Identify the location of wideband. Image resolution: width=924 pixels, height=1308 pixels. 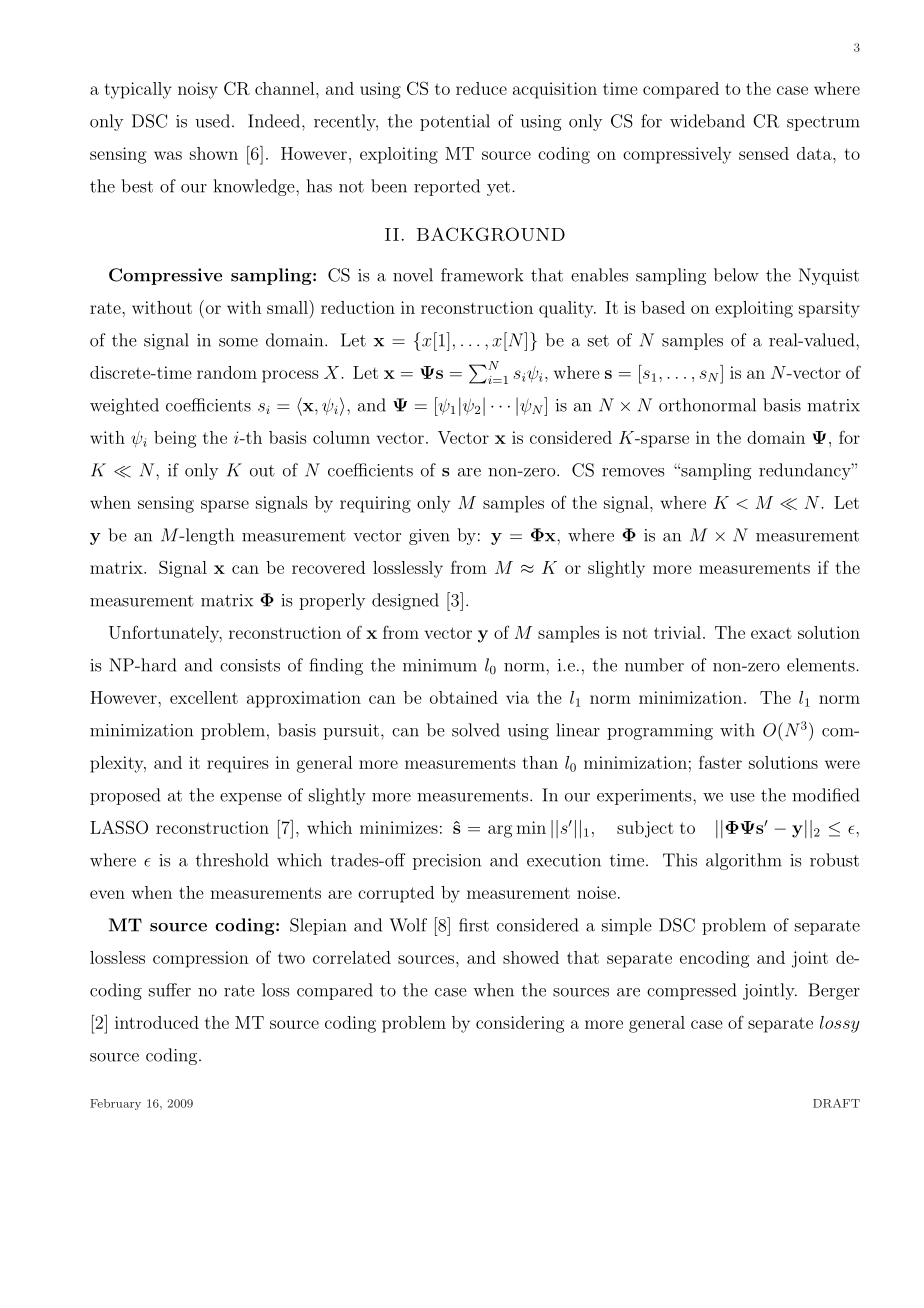
(707, 121).
